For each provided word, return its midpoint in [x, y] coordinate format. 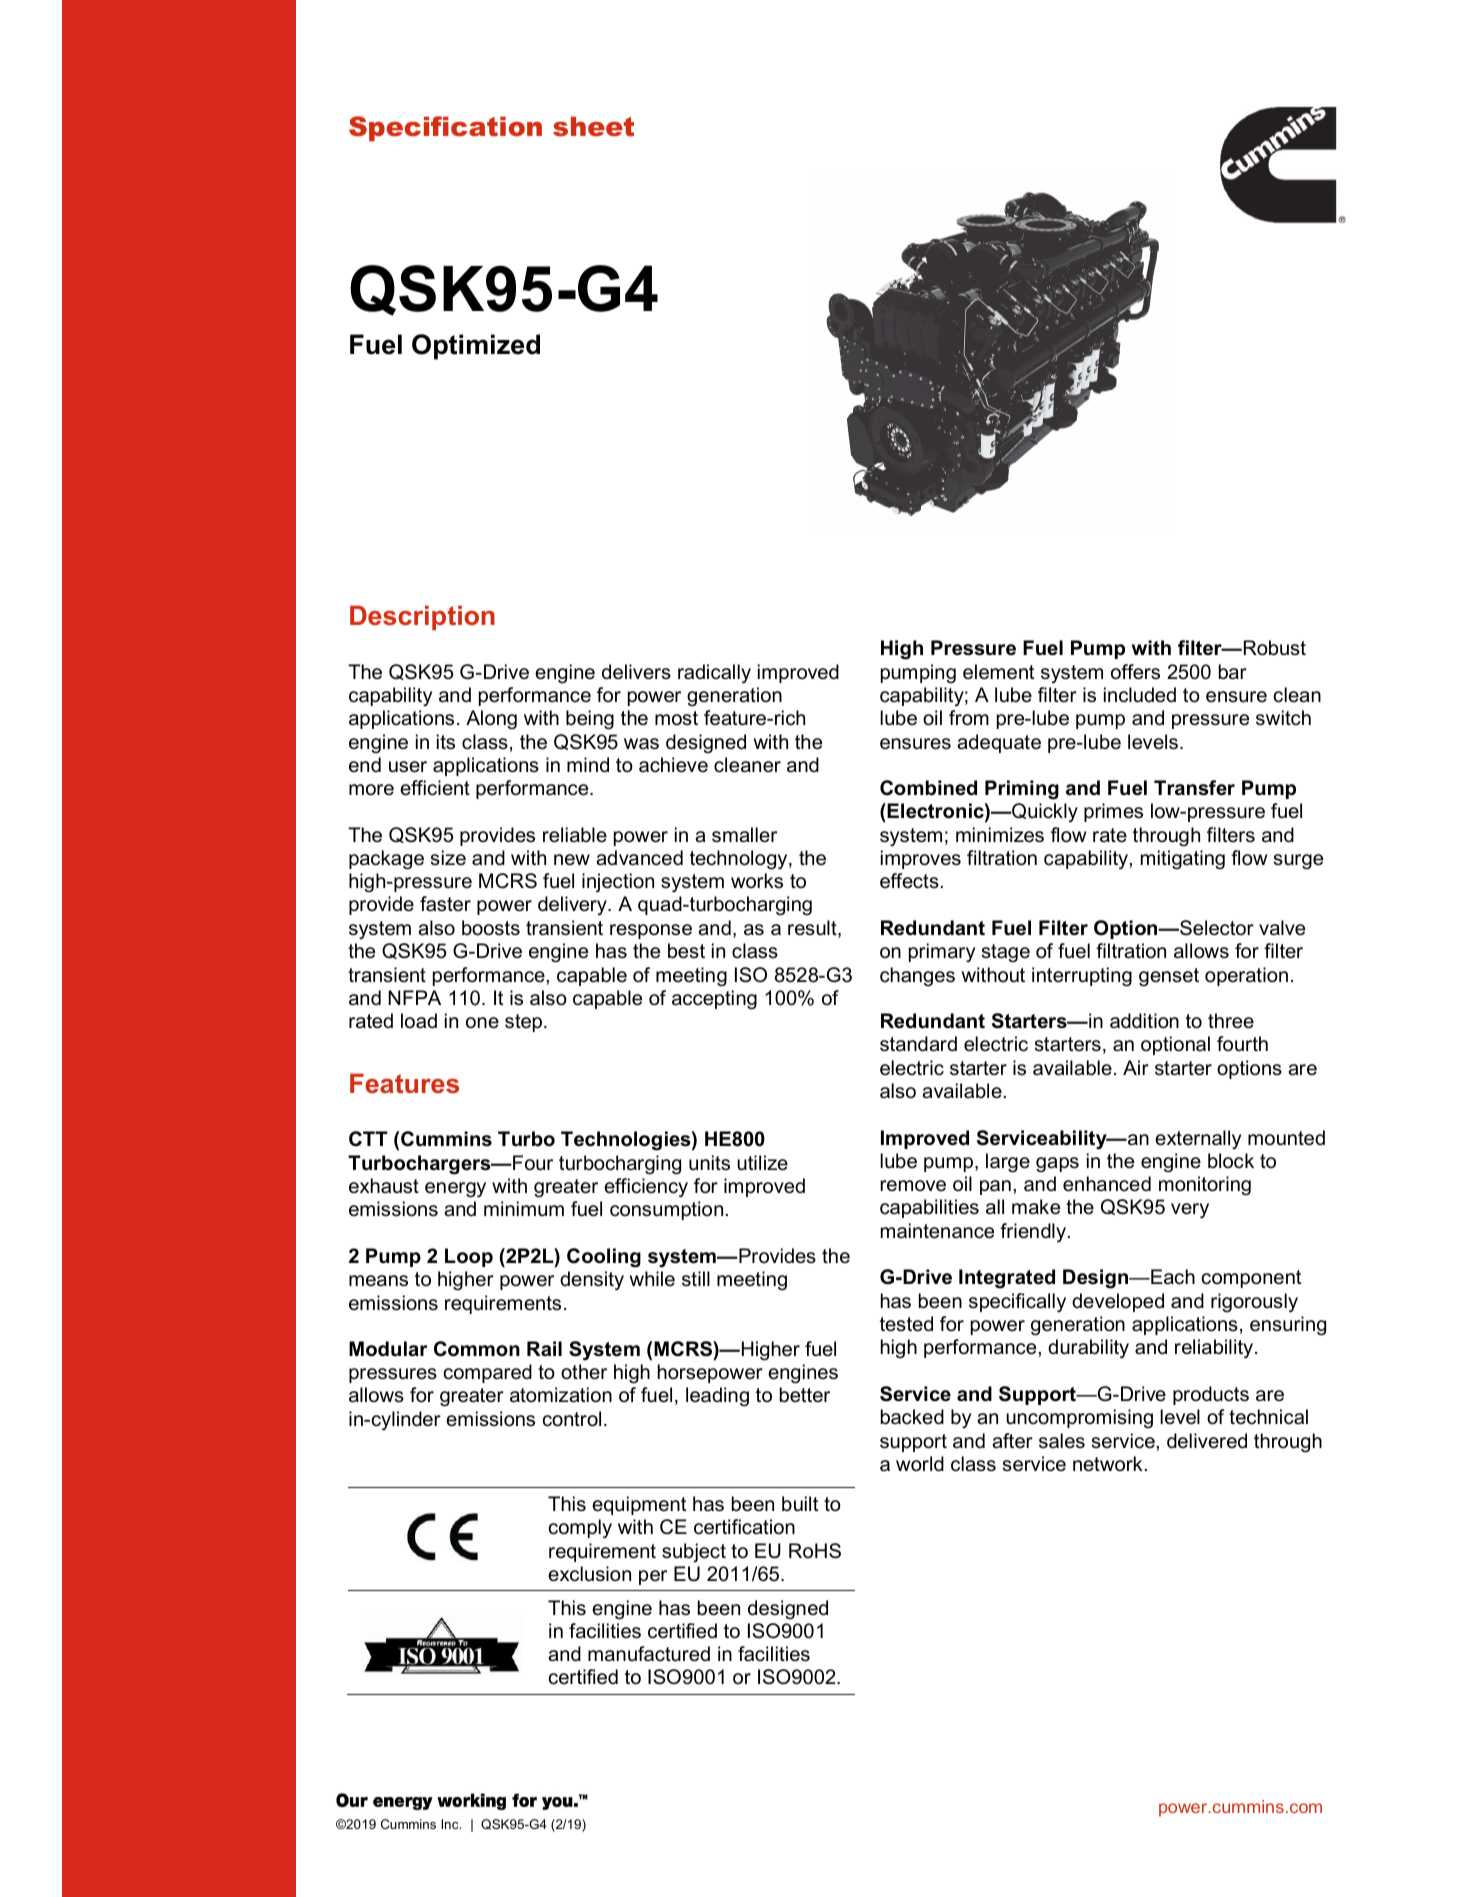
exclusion [589, 1574]
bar [1233, 672]
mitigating [1183, 860]
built [800, 1504]
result [813, 929]
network [1108, 1464]
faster [445, 904]
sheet [593, 126]
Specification [445, 129]
